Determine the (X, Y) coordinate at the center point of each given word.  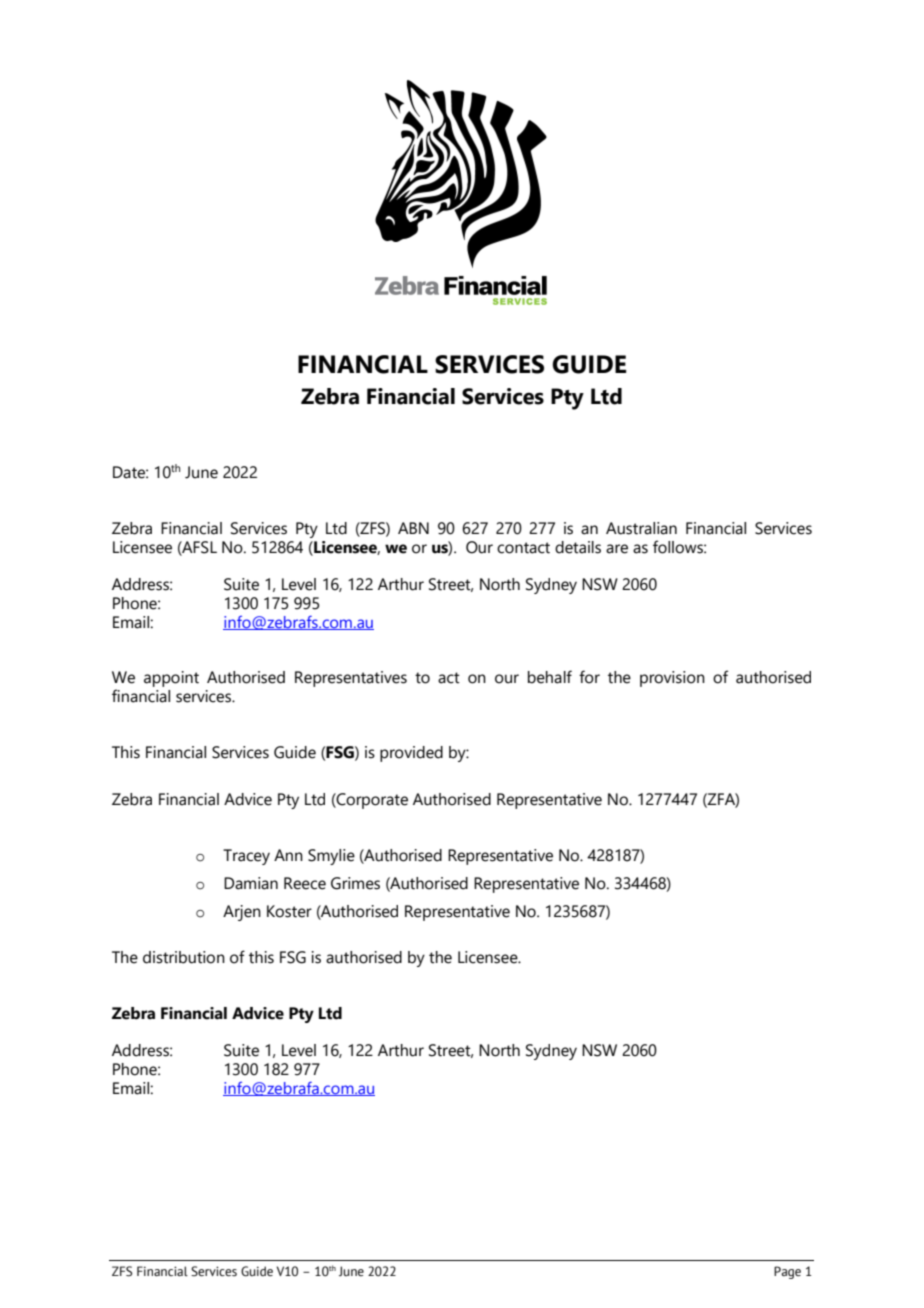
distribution (184, 957)
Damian (251, 883)
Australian (641, 528)
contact (523, 548)
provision (672, 679)
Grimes (355, 883)
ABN (413, 528)
